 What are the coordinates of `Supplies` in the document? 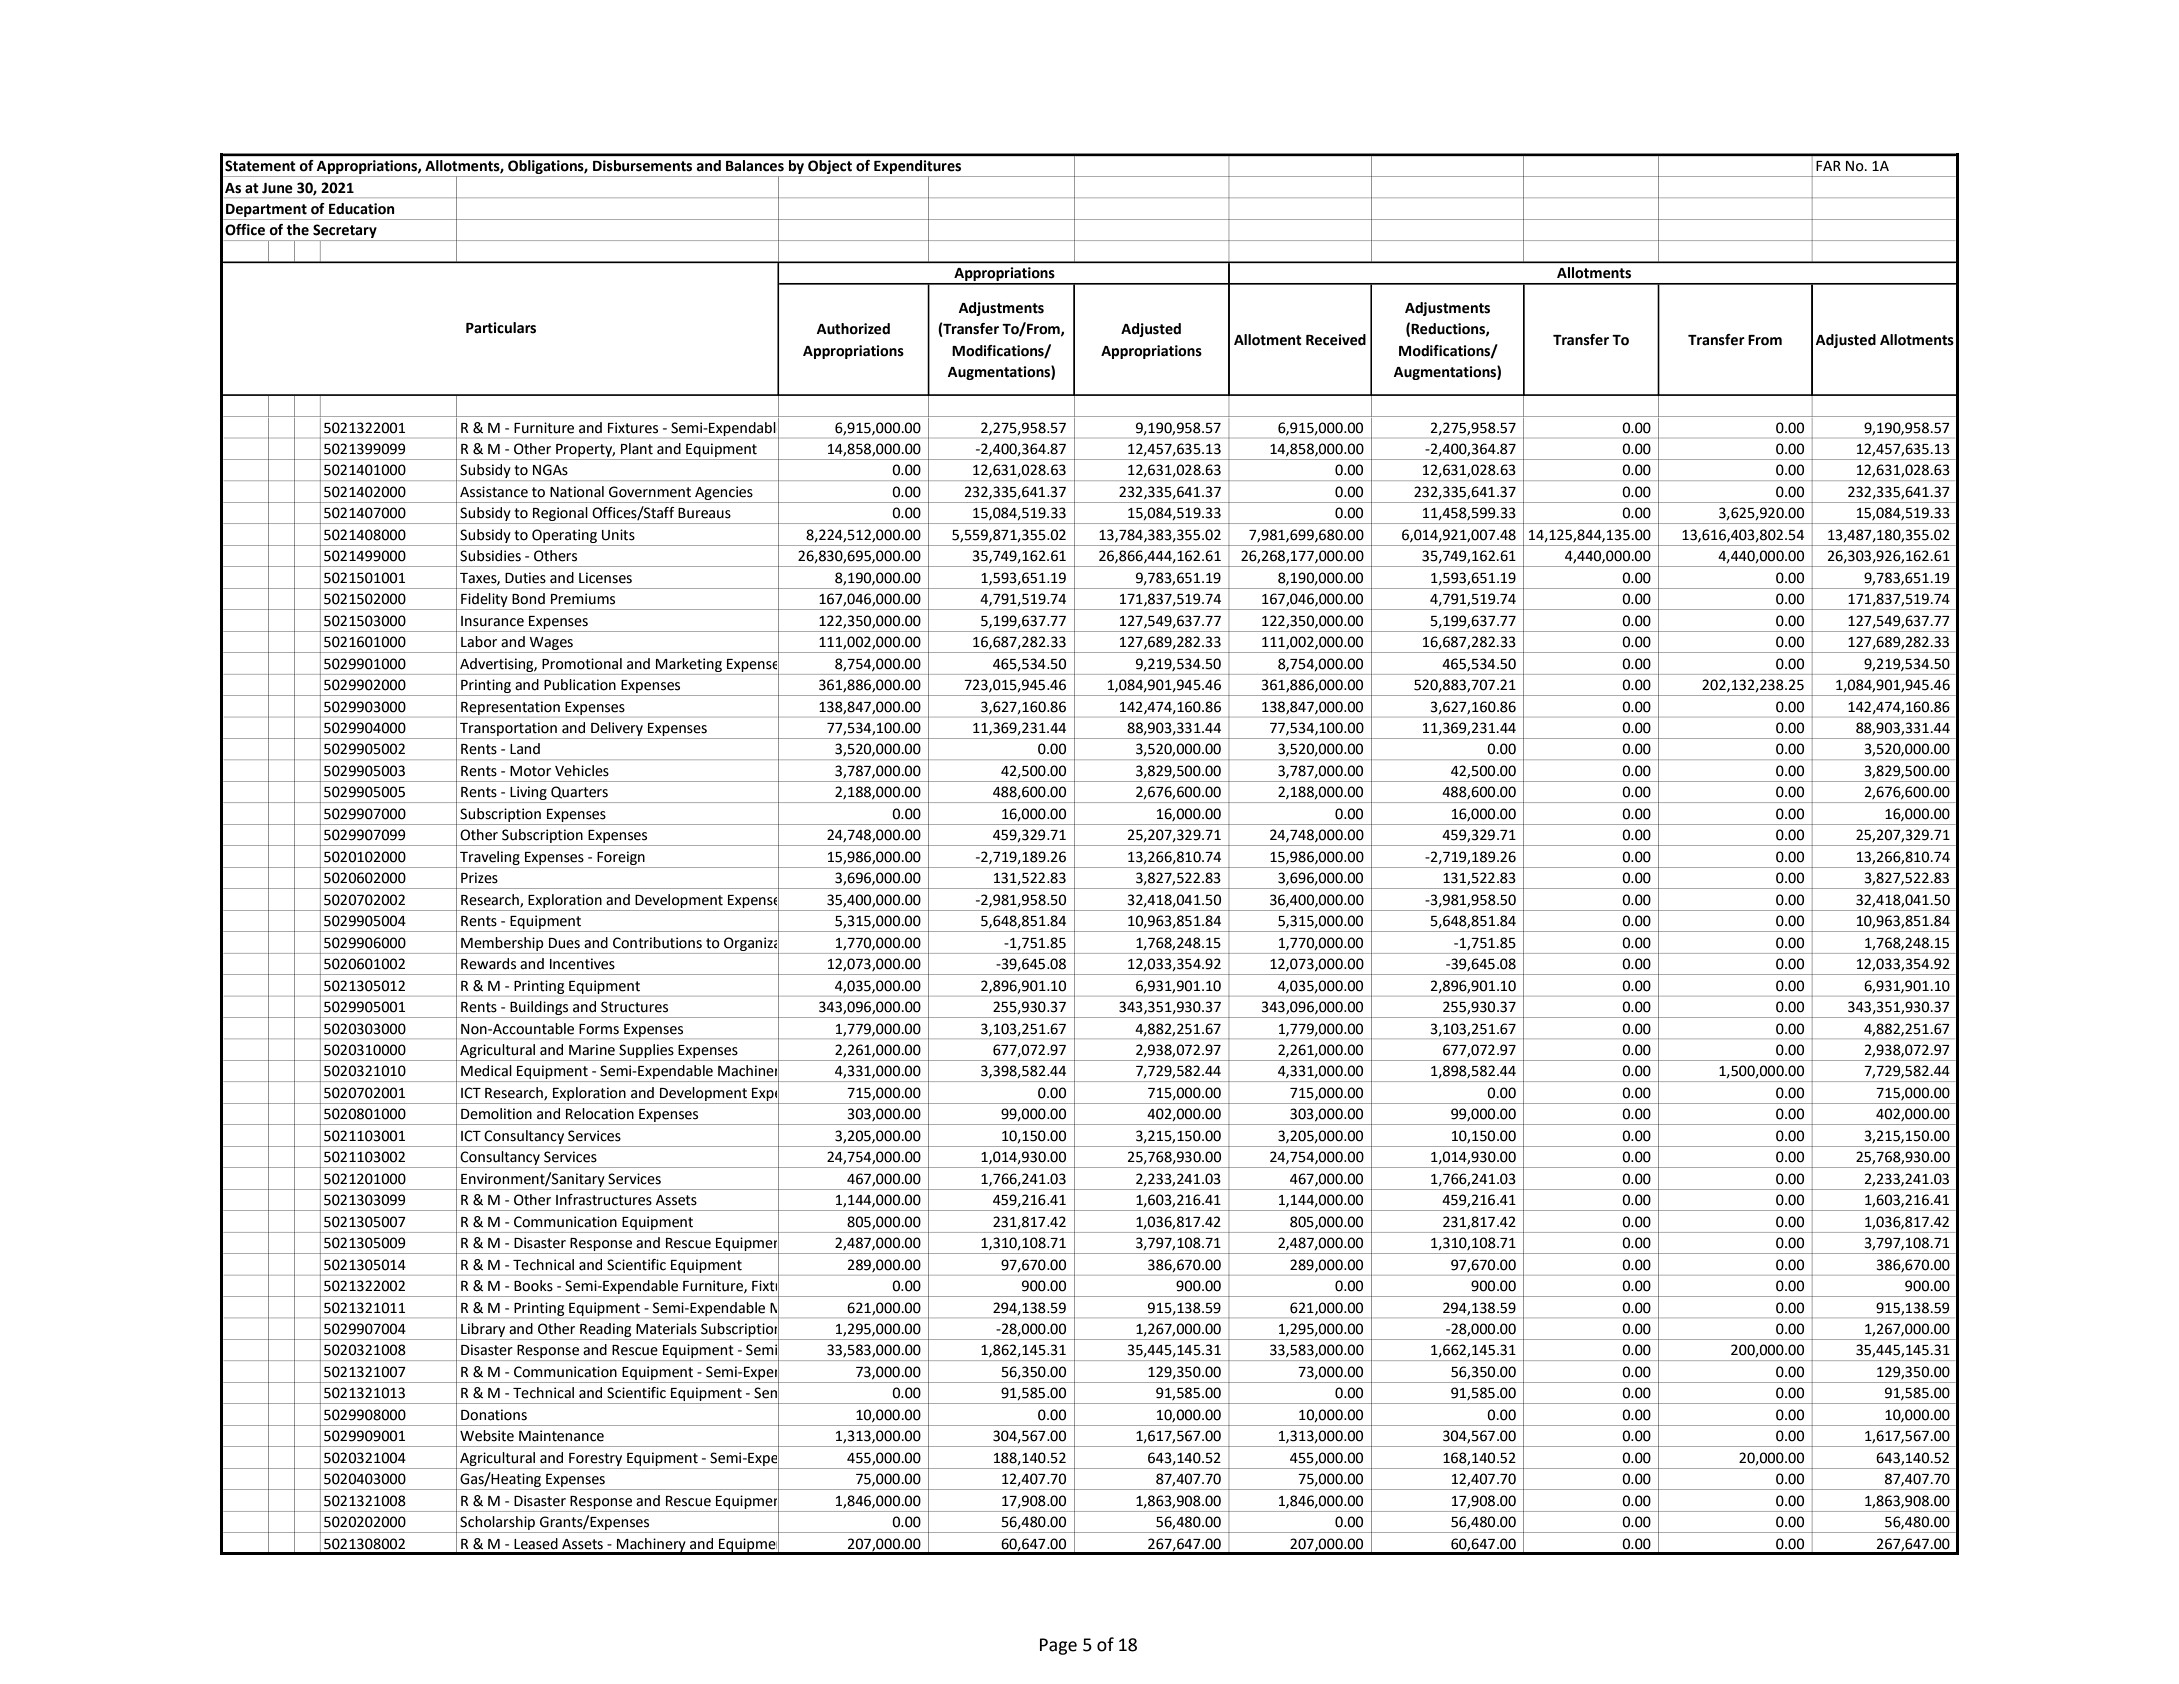 It's located at (646, 1051).
